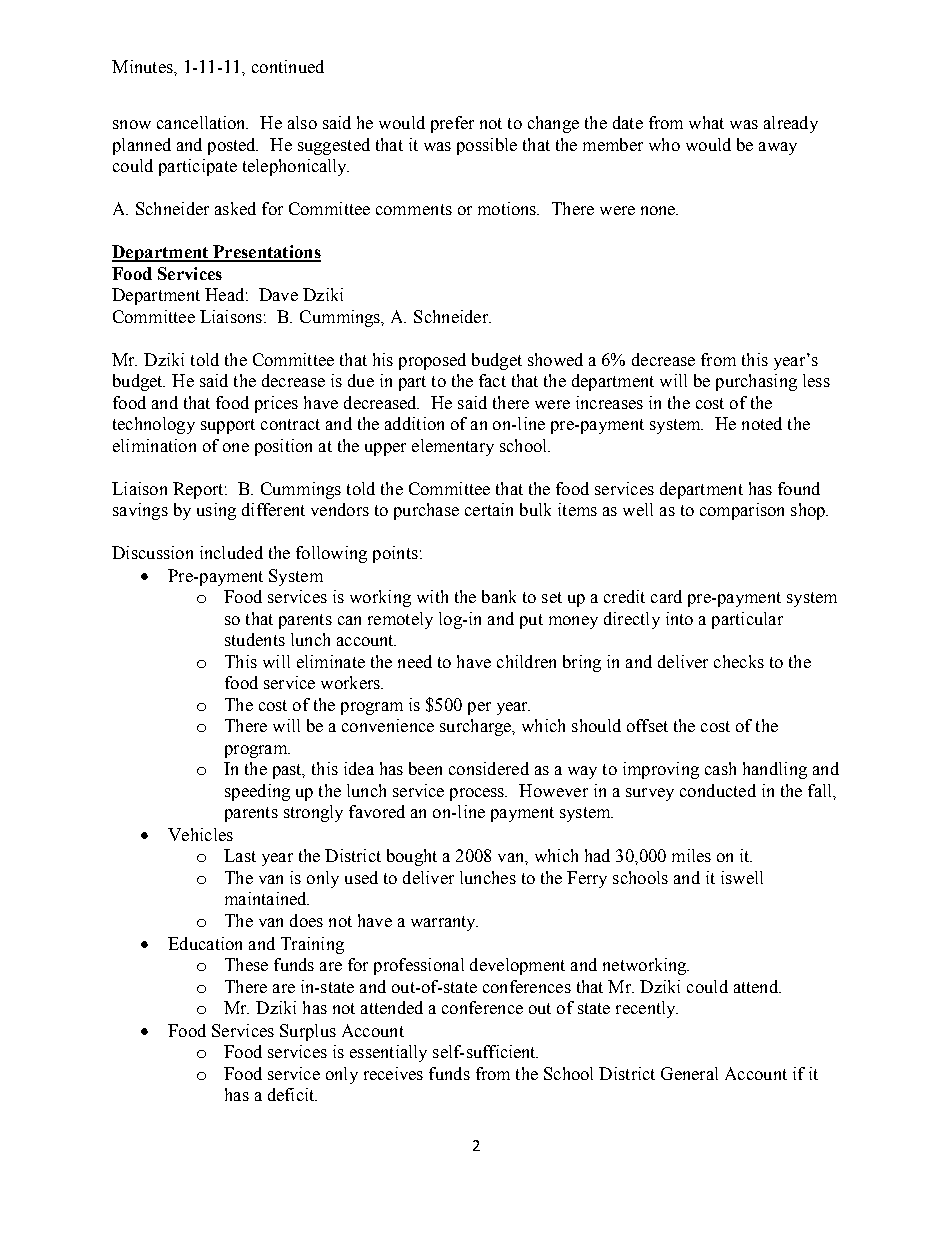  I want to click on support, so click(228, 426).
